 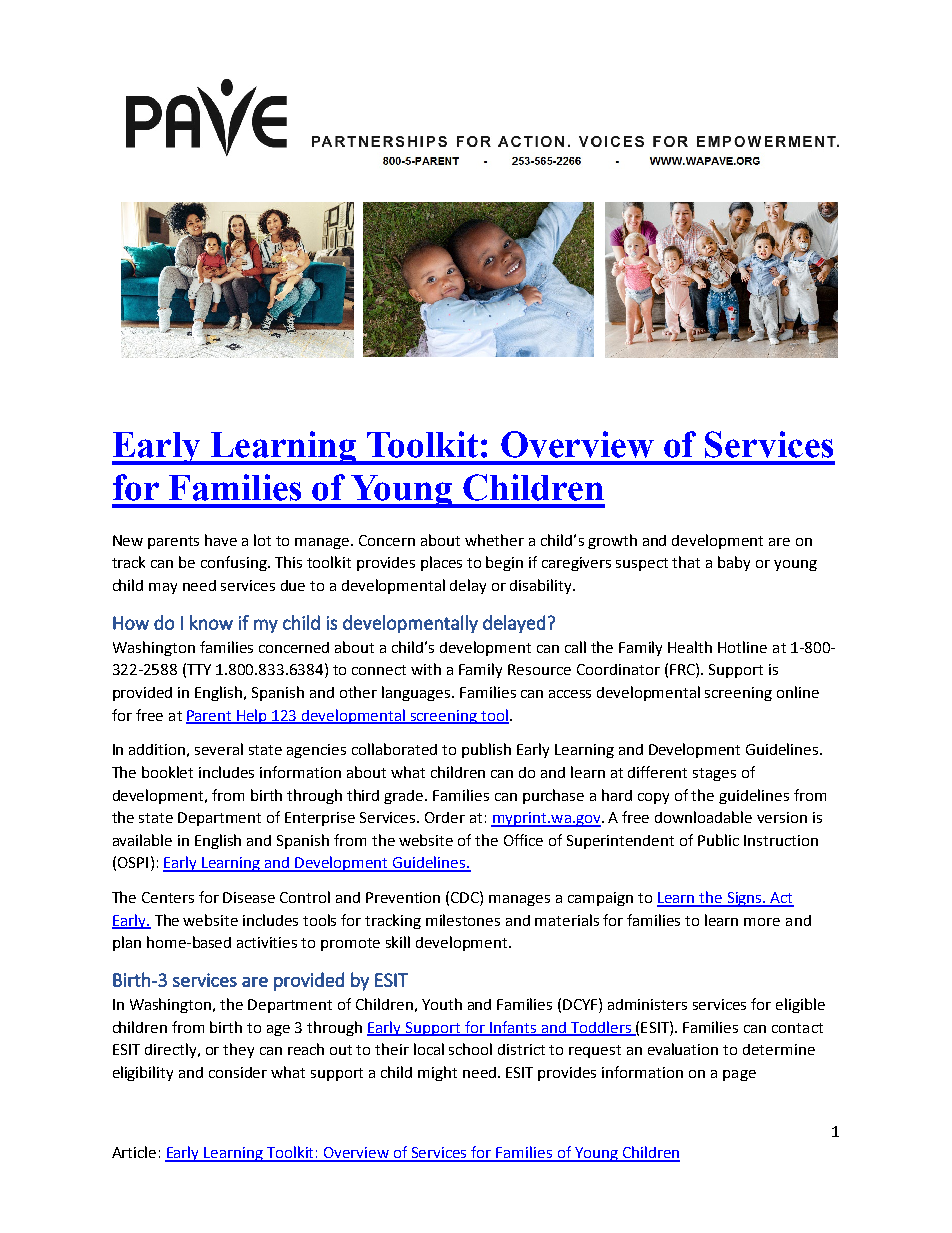 What do you see at coordinates (762, 922) in the page?
I see `more` at bounding box center [762, 922].
